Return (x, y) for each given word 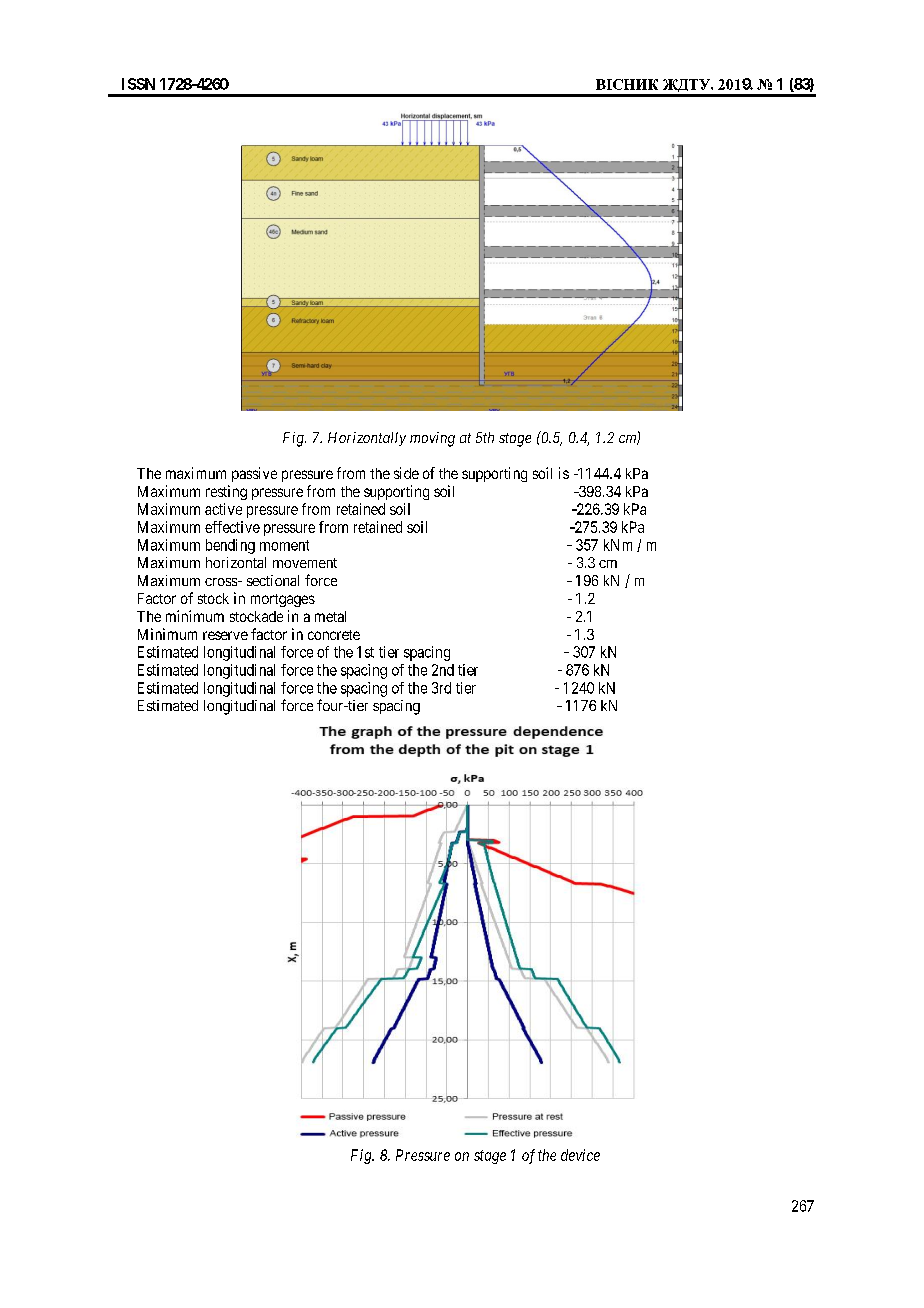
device (580, 1155)
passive (254, 474)
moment (284, 545)
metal (330, 616)
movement (305, 563)
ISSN (138, 84)
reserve (225, 635)
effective (232, 527)
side (406, 473)
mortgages (283, 600)
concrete (334, 635)
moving (432, 439)
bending (230, 546)
